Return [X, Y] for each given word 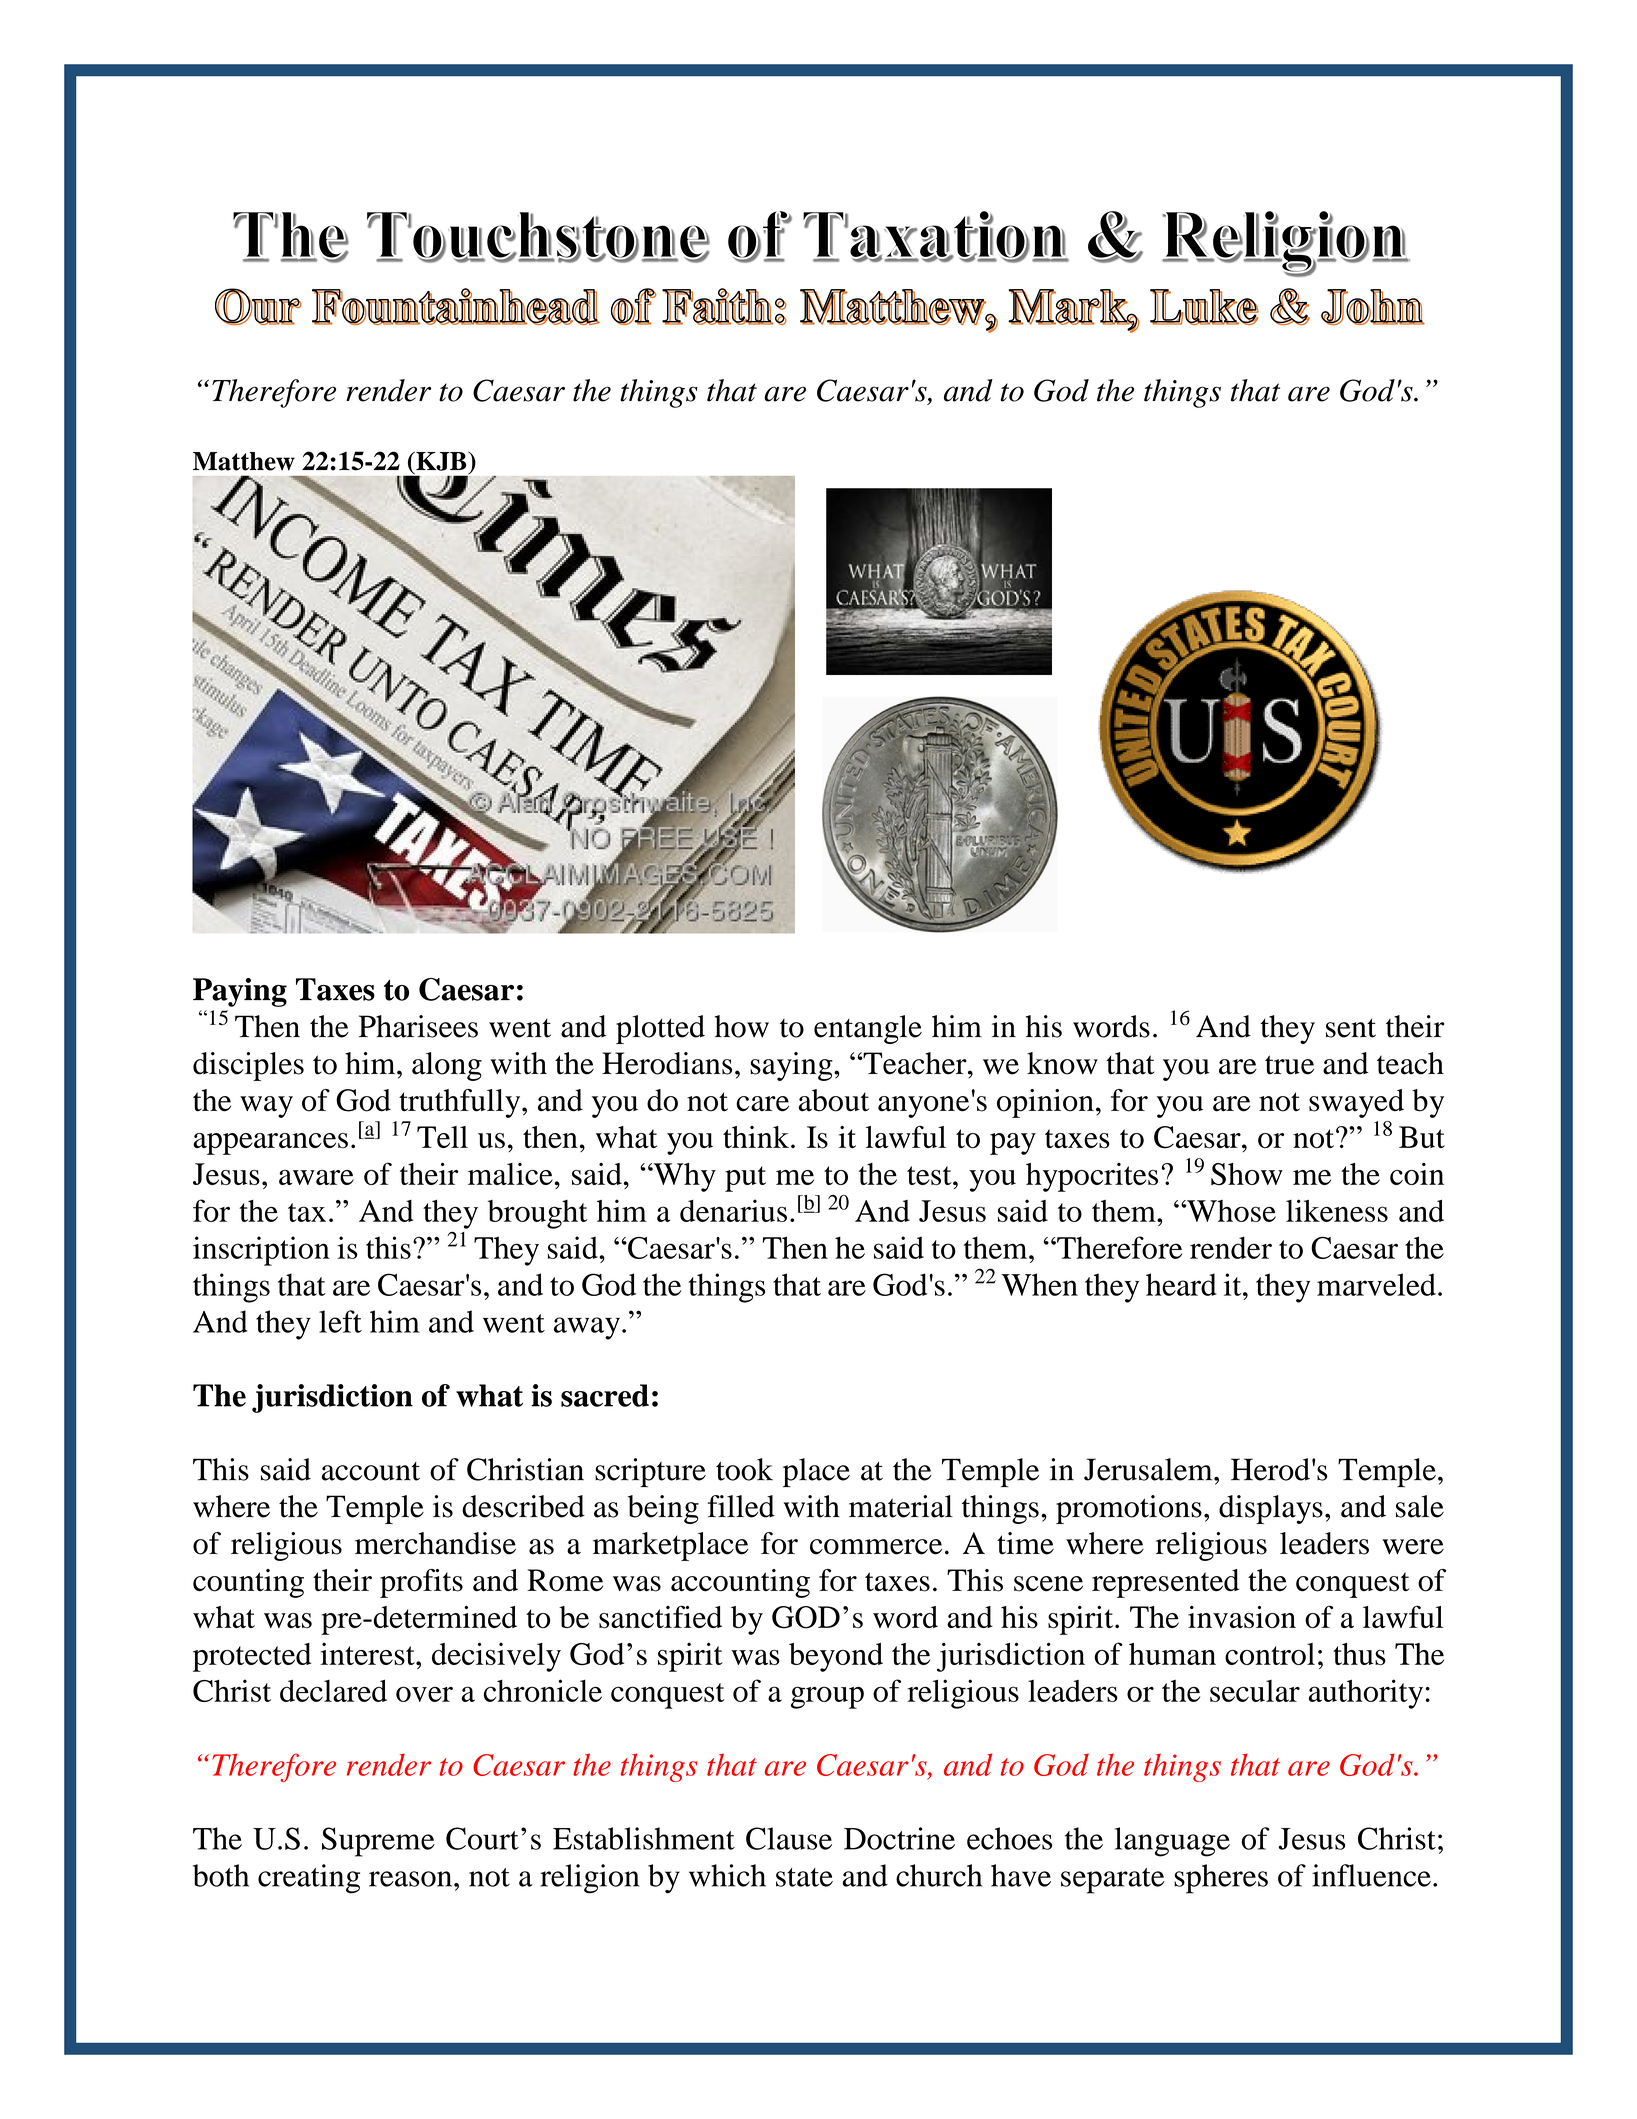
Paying [240, 992]
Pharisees [418, 1026]
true [1289, 1065]
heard [1181, 1284]
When [1039, 1284]
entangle [868, 1029]
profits [421, 1583]
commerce [876, 1547]
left [340, 1321]
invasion [1242, 1617]
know [1062, 1063]
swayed [1356, 1103]
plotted [660, 1029]
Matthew [244, 461]
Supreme [378, 1842]
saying [792, 1066]
